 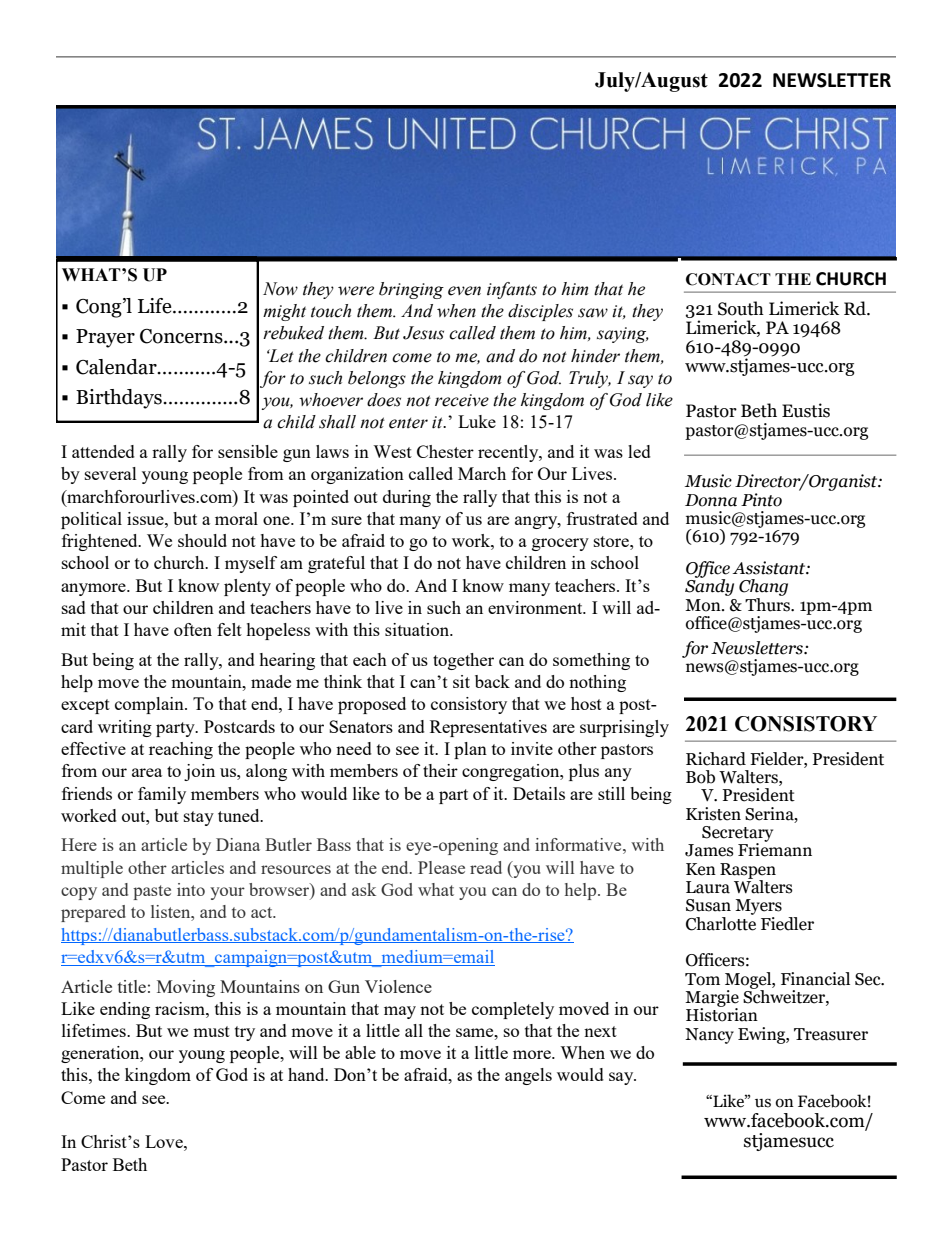 What do you see at coordinates (105, 338) in the screenshot?
I see `Prayer` at bounding box center [105, 338].
